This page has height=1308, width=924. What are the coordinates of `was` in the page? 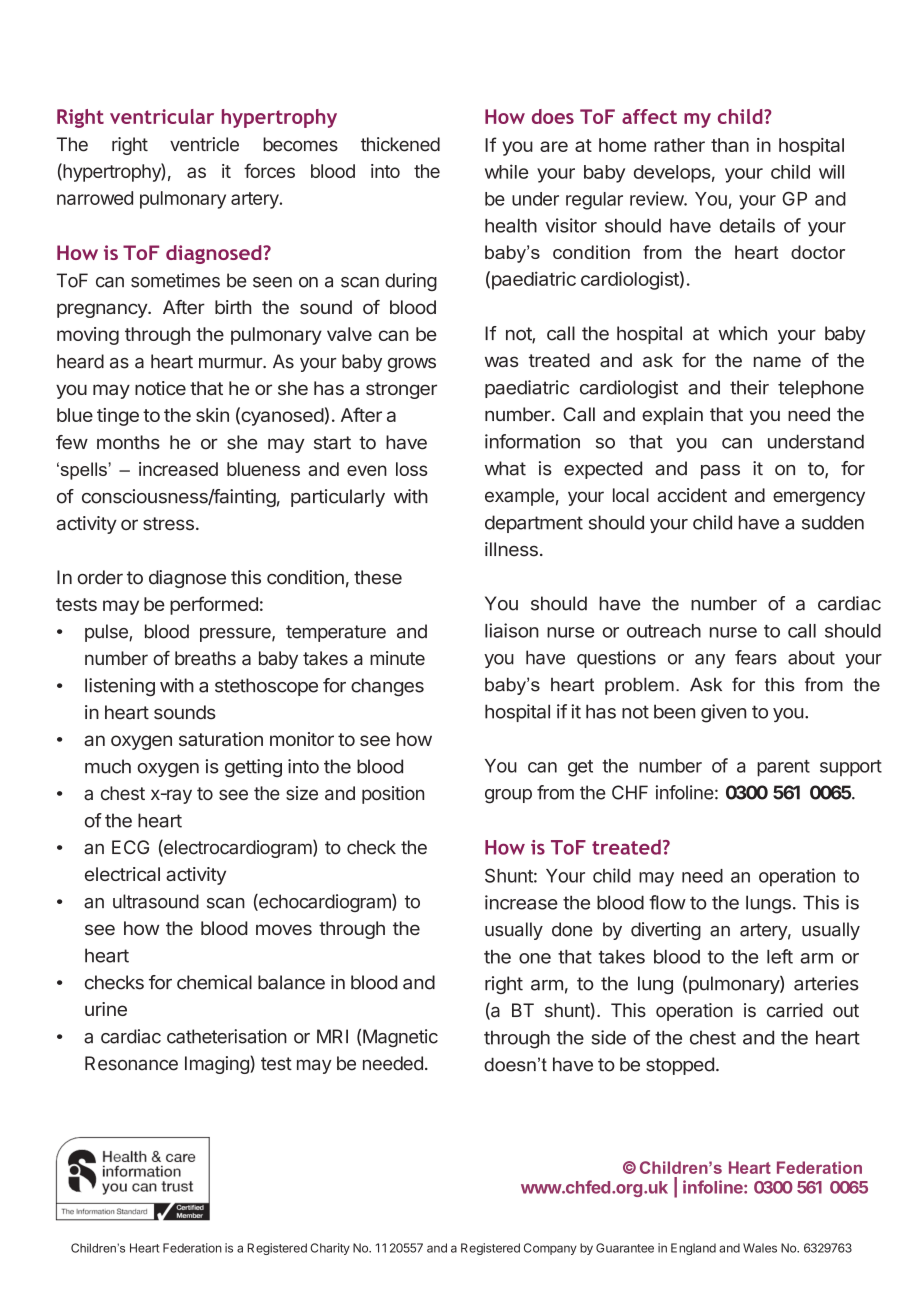 It's located at (501, 362).
